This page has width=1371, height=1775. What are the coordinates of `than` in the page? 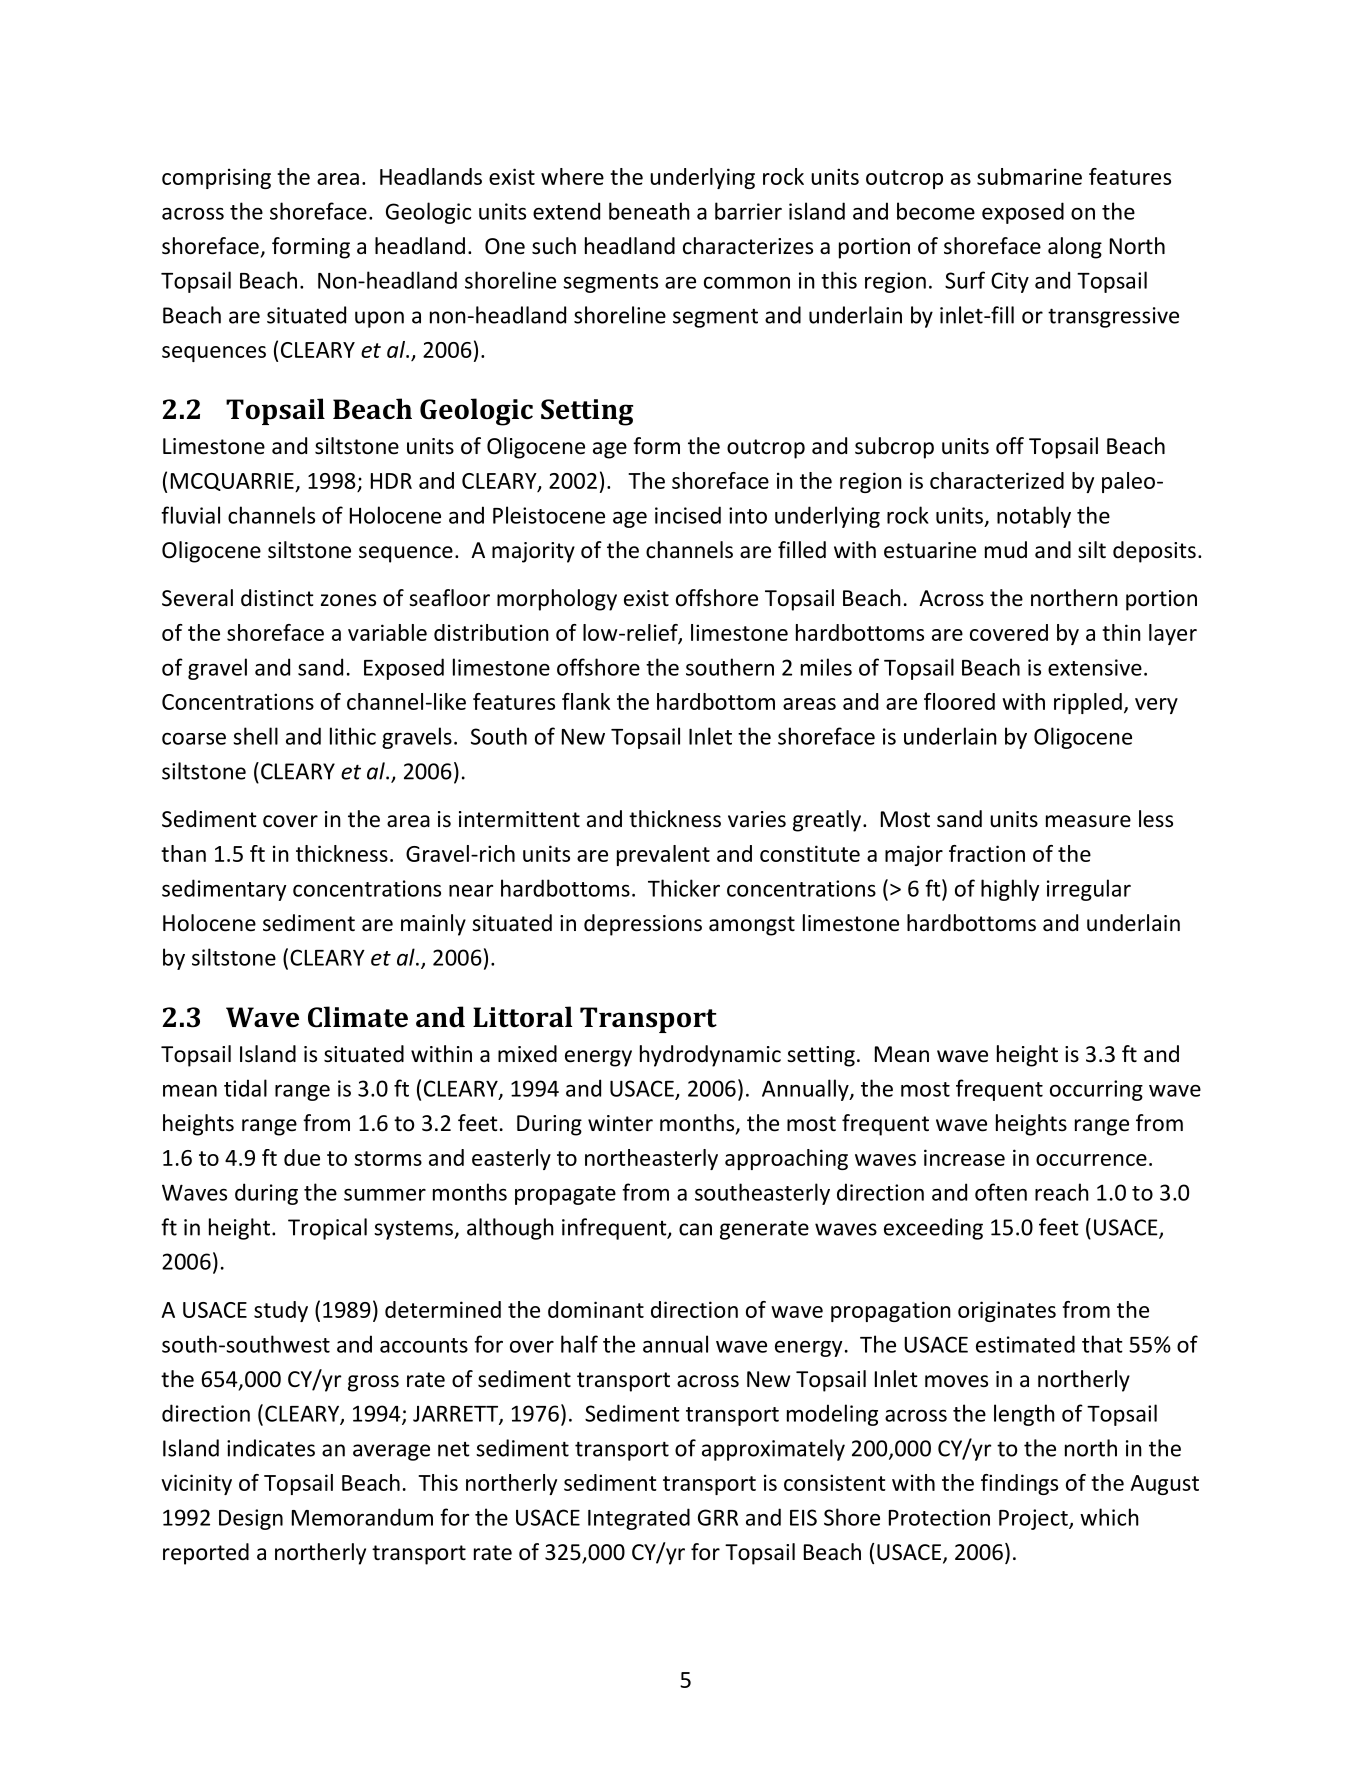 It's located at (183, 853).
